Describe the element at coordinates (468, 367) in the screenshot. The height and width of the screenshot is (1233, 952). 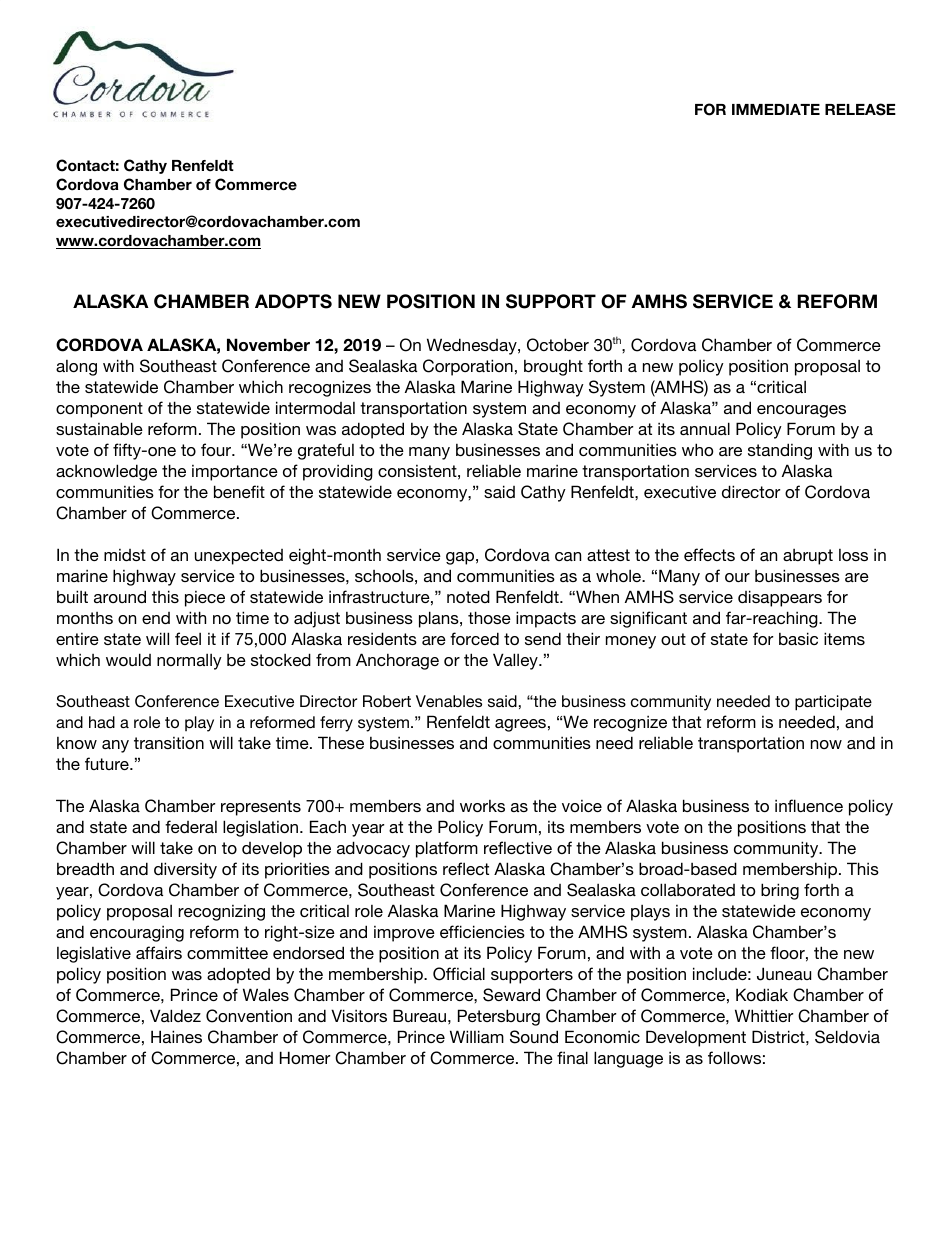
I see `Corporation` at that location.
